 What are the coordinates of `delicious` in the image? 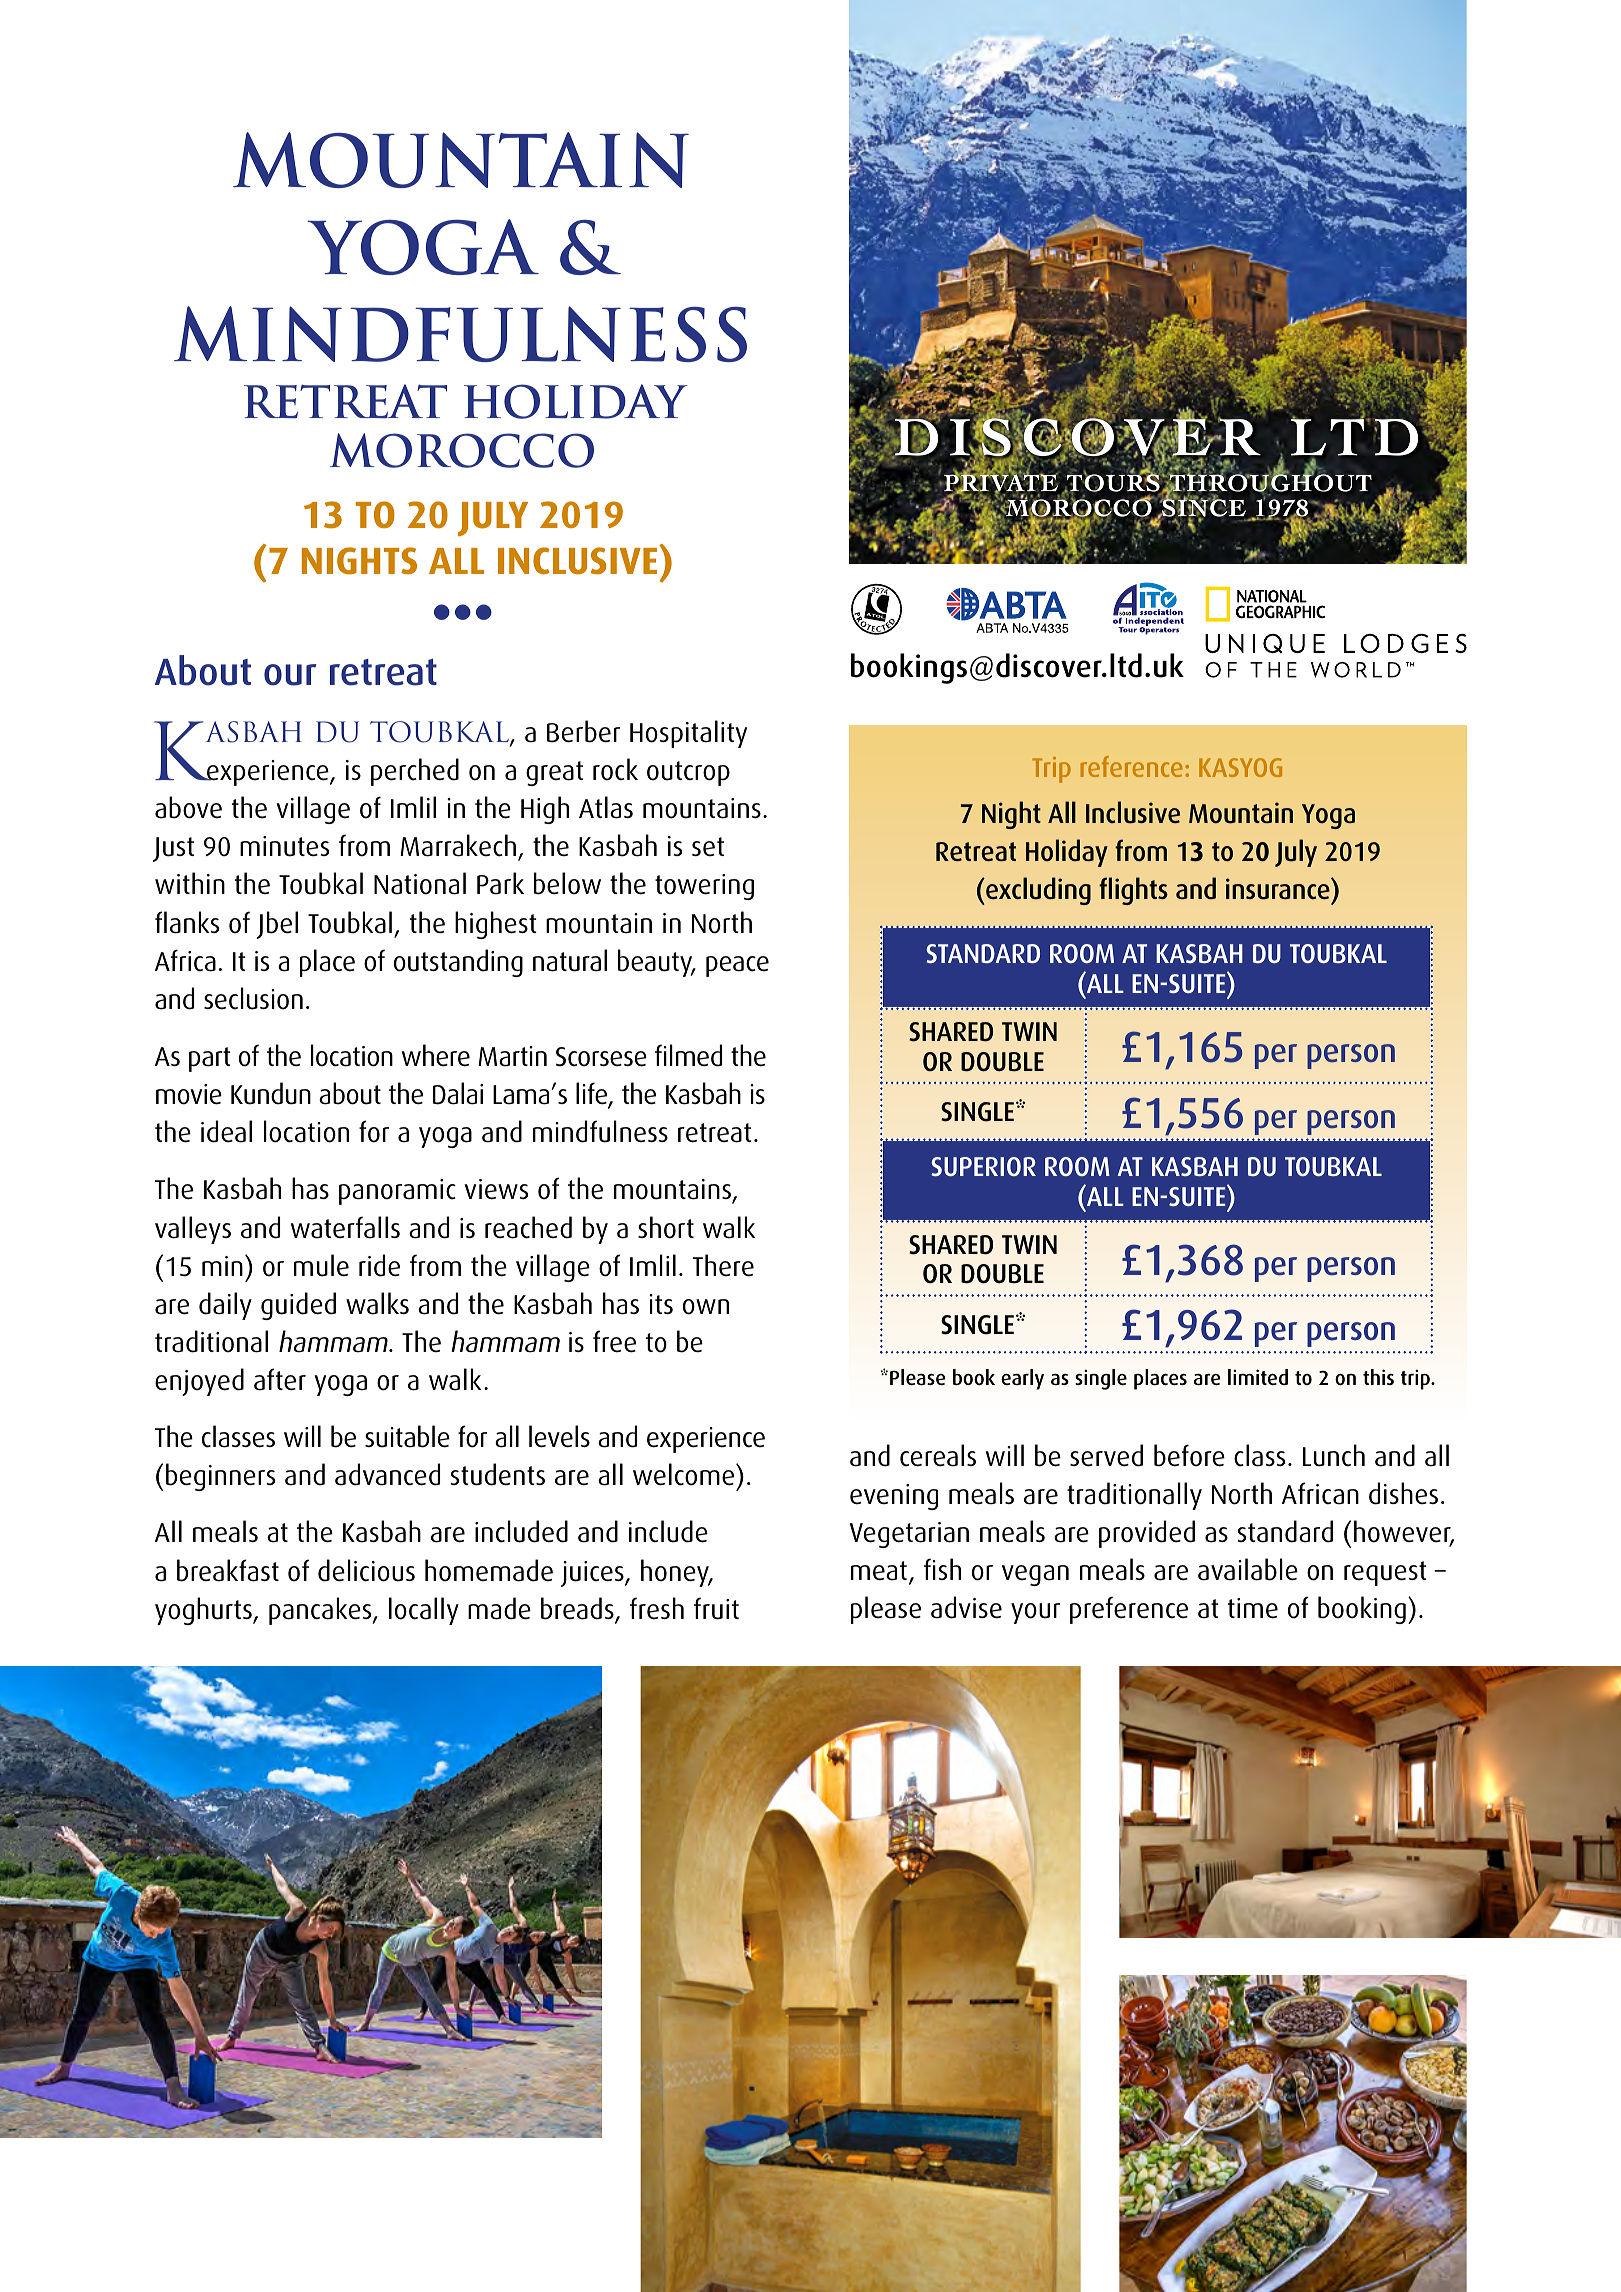 It's located at (366, 1570).
